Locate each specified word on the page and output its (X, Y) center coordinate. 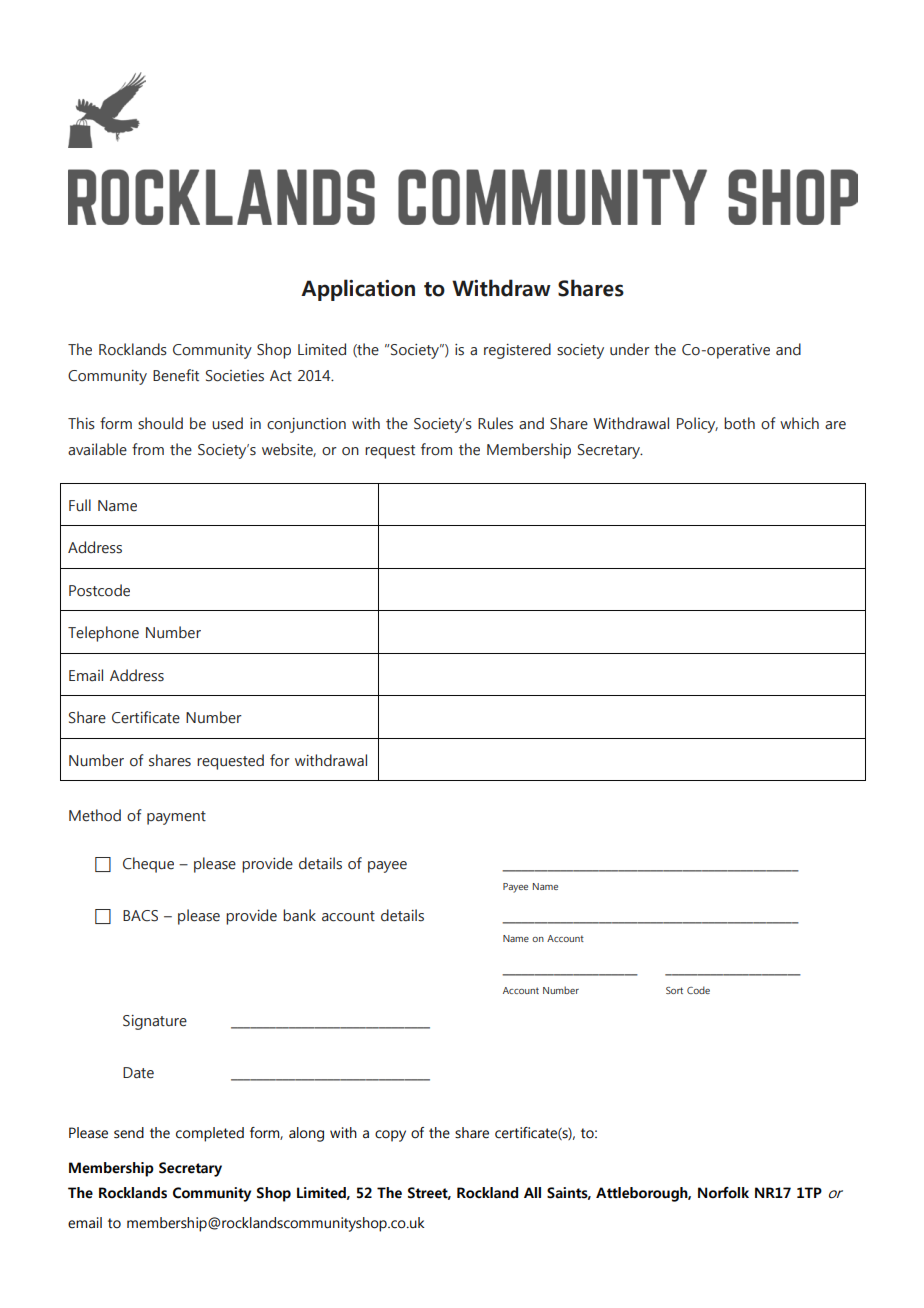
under (630, 349)
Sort (674, 990)
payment (176, 818)
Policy (697, 425)
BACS (140, 916)
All (532, 1192)
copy (390, 1136)
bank (299, 915)
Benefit (176, 375)
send (129, 1133)
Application (358, 290)
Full (80, 505)
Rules (495, 423)
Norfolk (723, 1193)
